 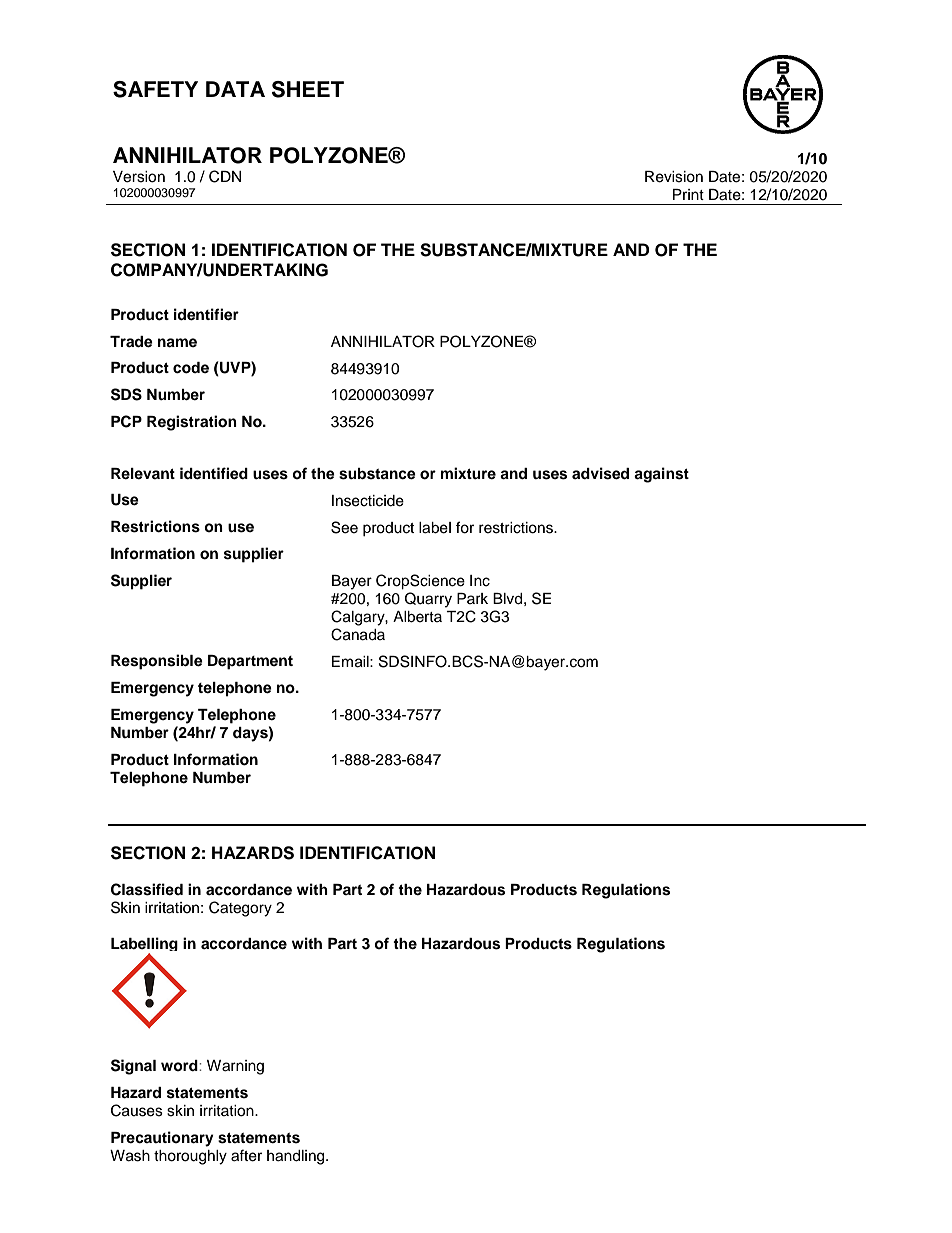 I want to click on handling, so click(x=297, y=1157).
